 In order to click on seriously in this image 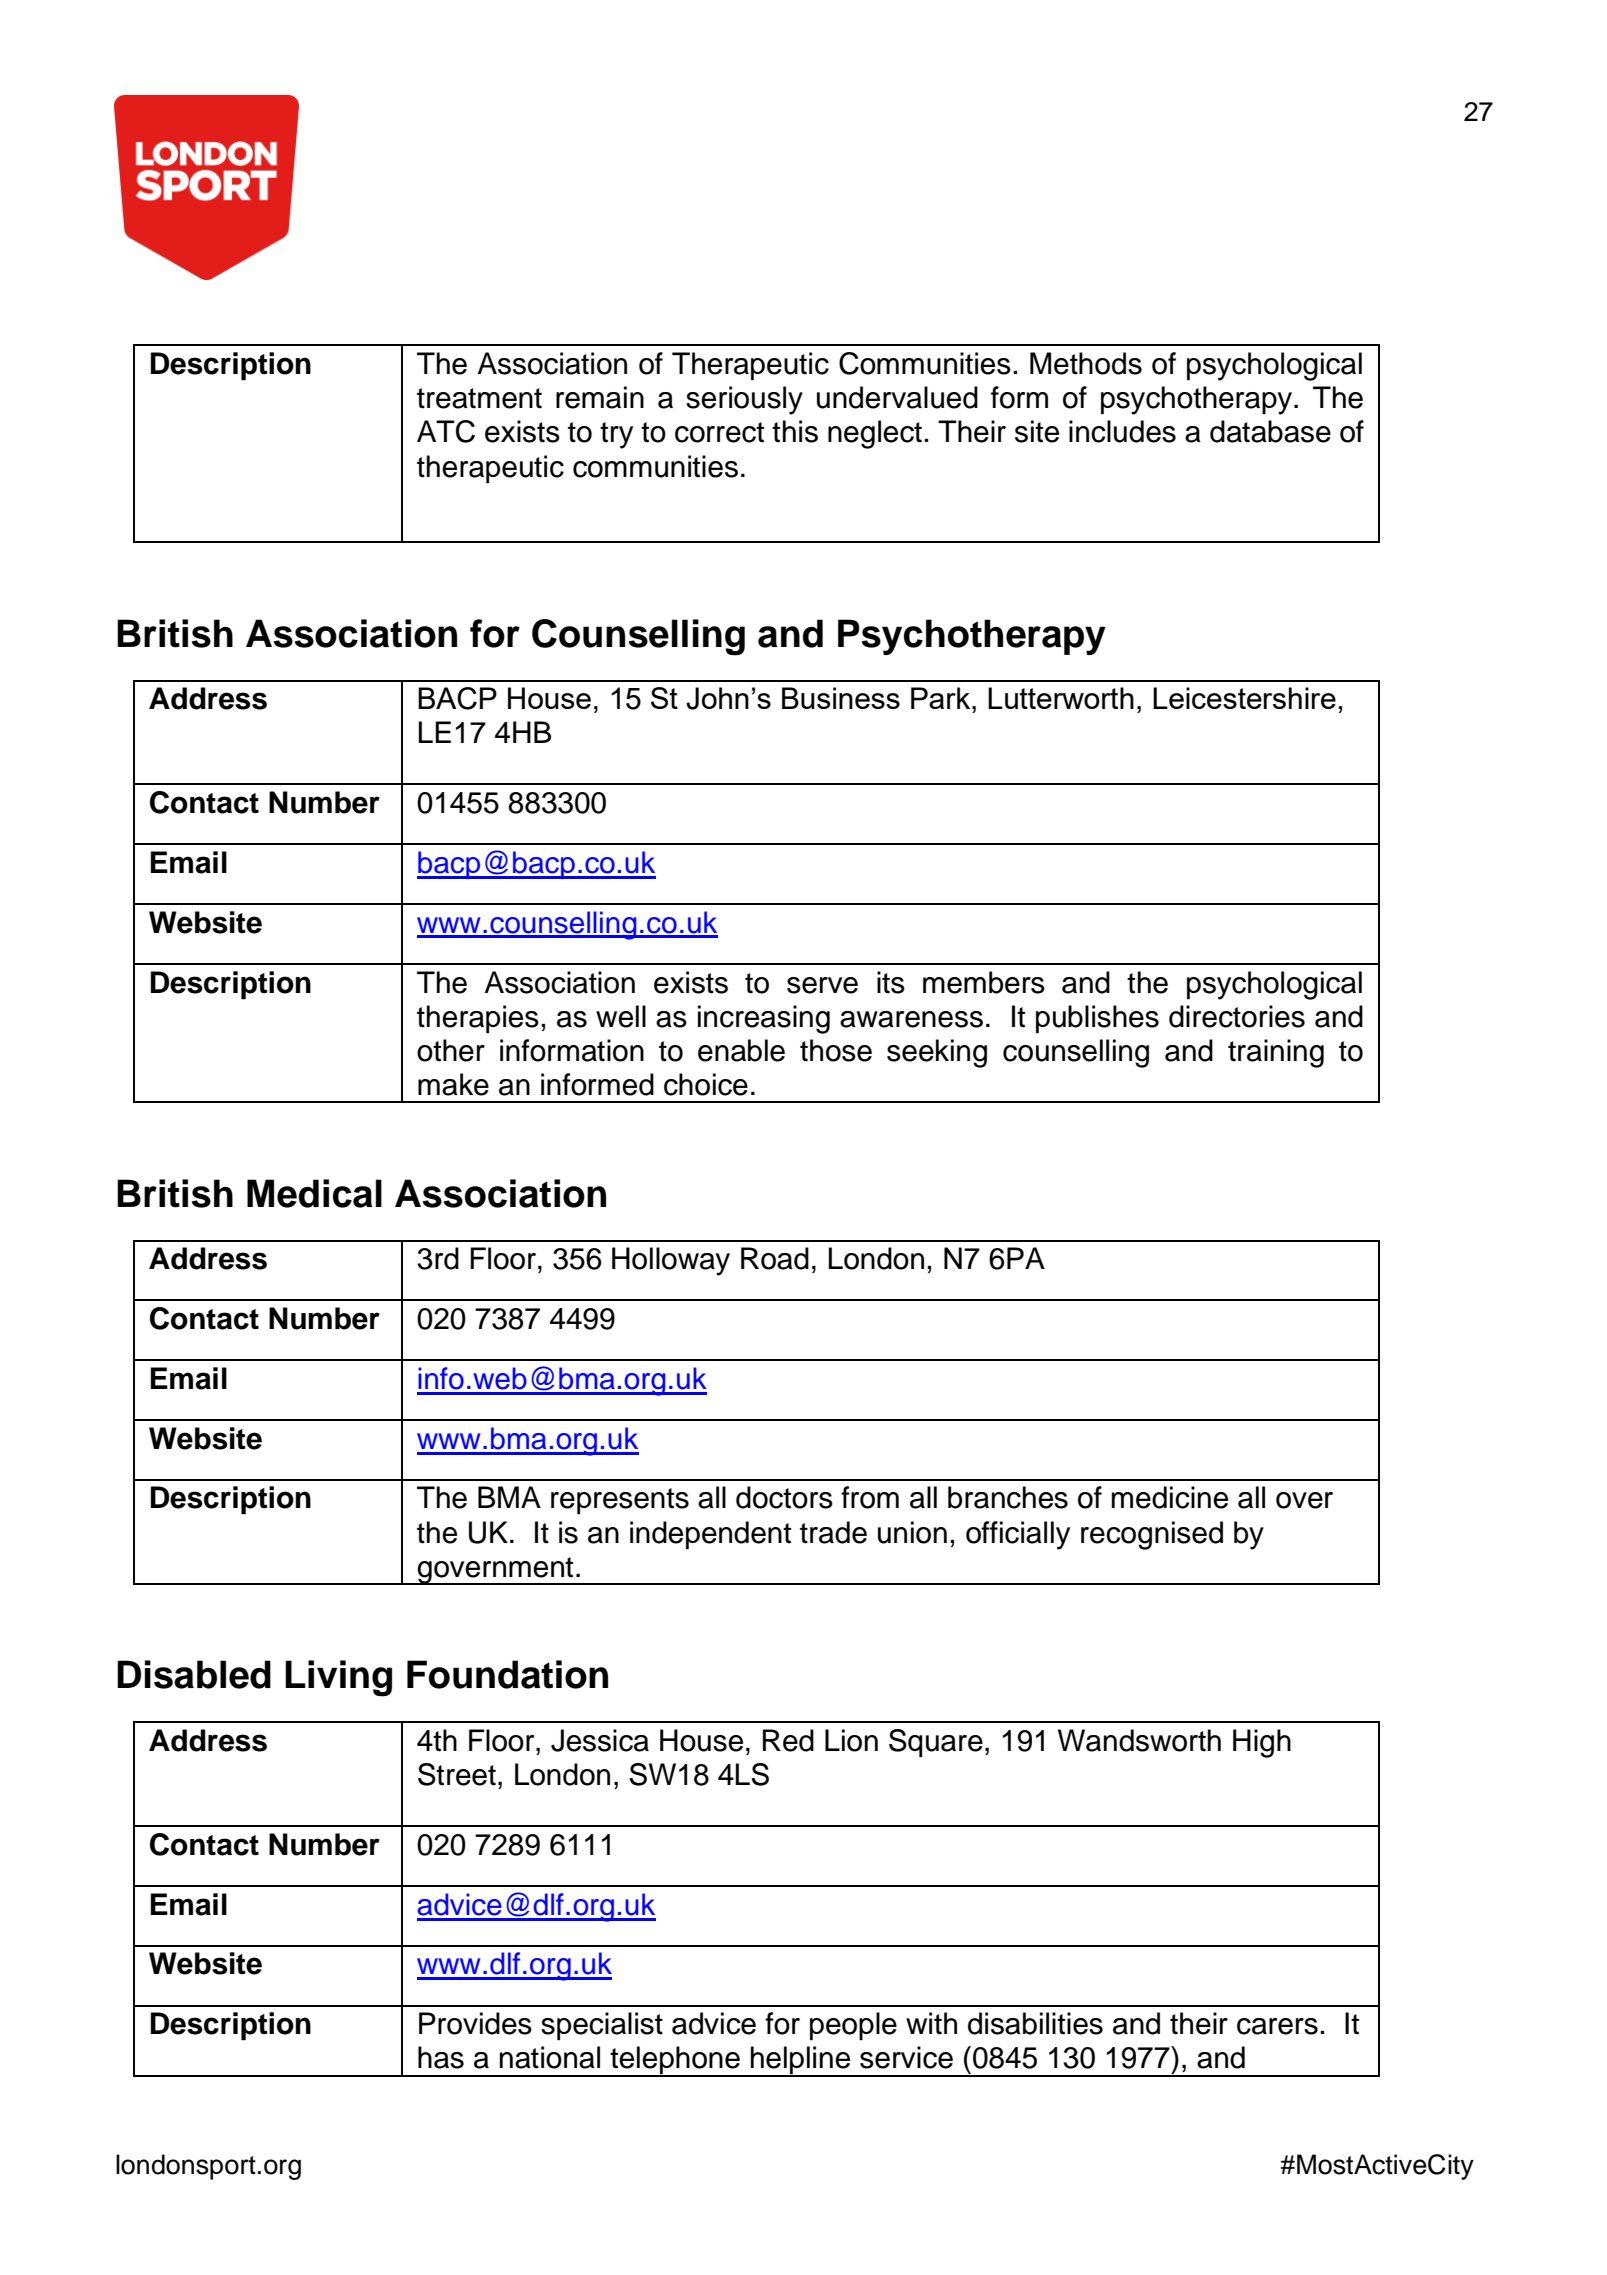, I will do `click(744, 400)`.
